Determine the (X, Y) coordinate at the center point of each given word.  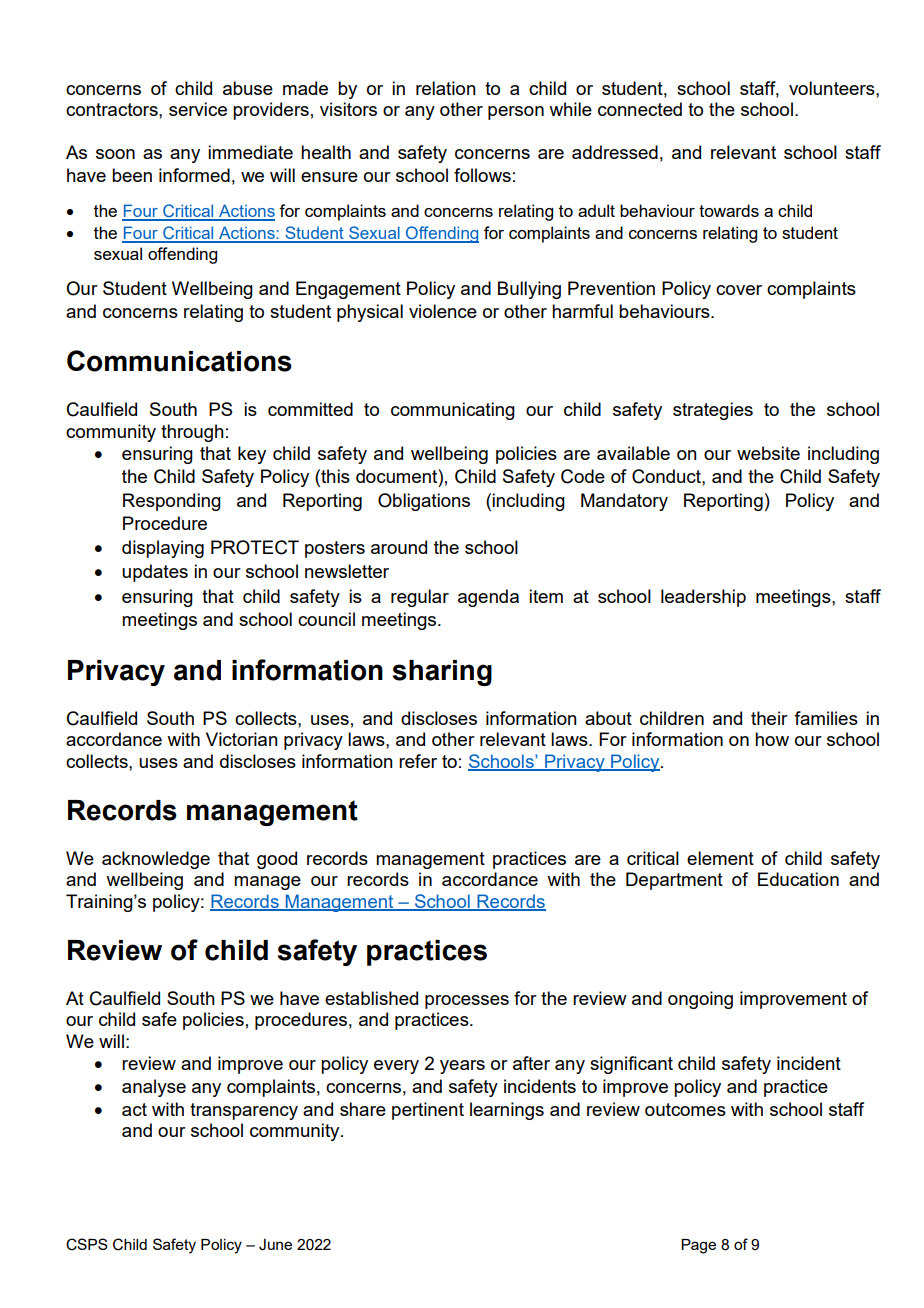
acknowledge (156, 860)
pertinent (428, 1111)
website (768, 453)
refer (418, 761)
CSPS (87, 1244)
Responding (172, 502)
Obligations (424, 502)
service (198, 109)
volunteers (833, 88)
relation (446, 88)
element (720, 858)
